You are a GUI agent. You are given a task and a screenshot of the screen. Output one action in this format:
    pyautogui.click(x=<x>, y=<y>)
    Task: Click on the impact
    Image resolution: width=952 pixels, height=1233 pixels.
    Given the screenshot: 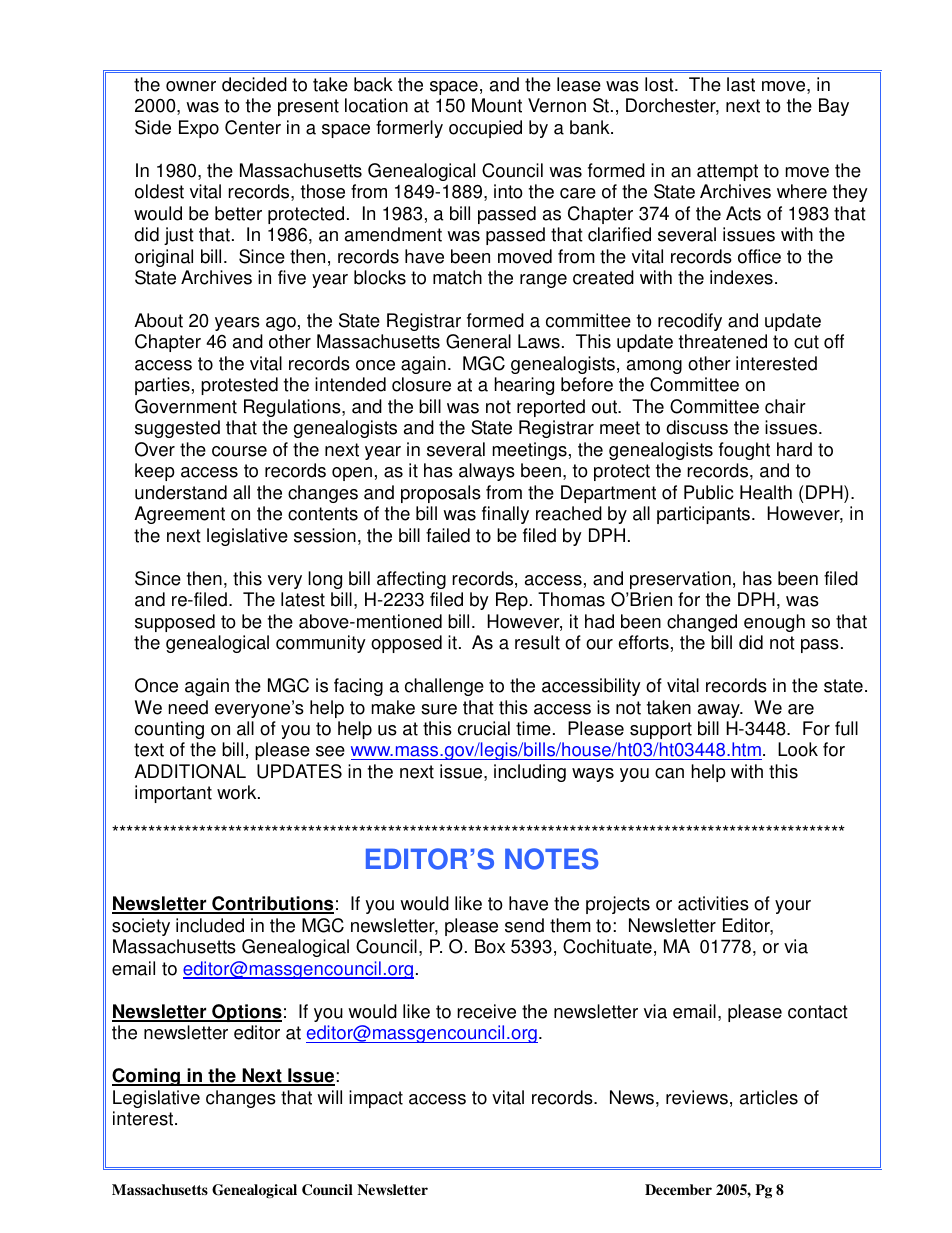 What is the action you would take?
    pyautogui.click(x=376, y=1099)
